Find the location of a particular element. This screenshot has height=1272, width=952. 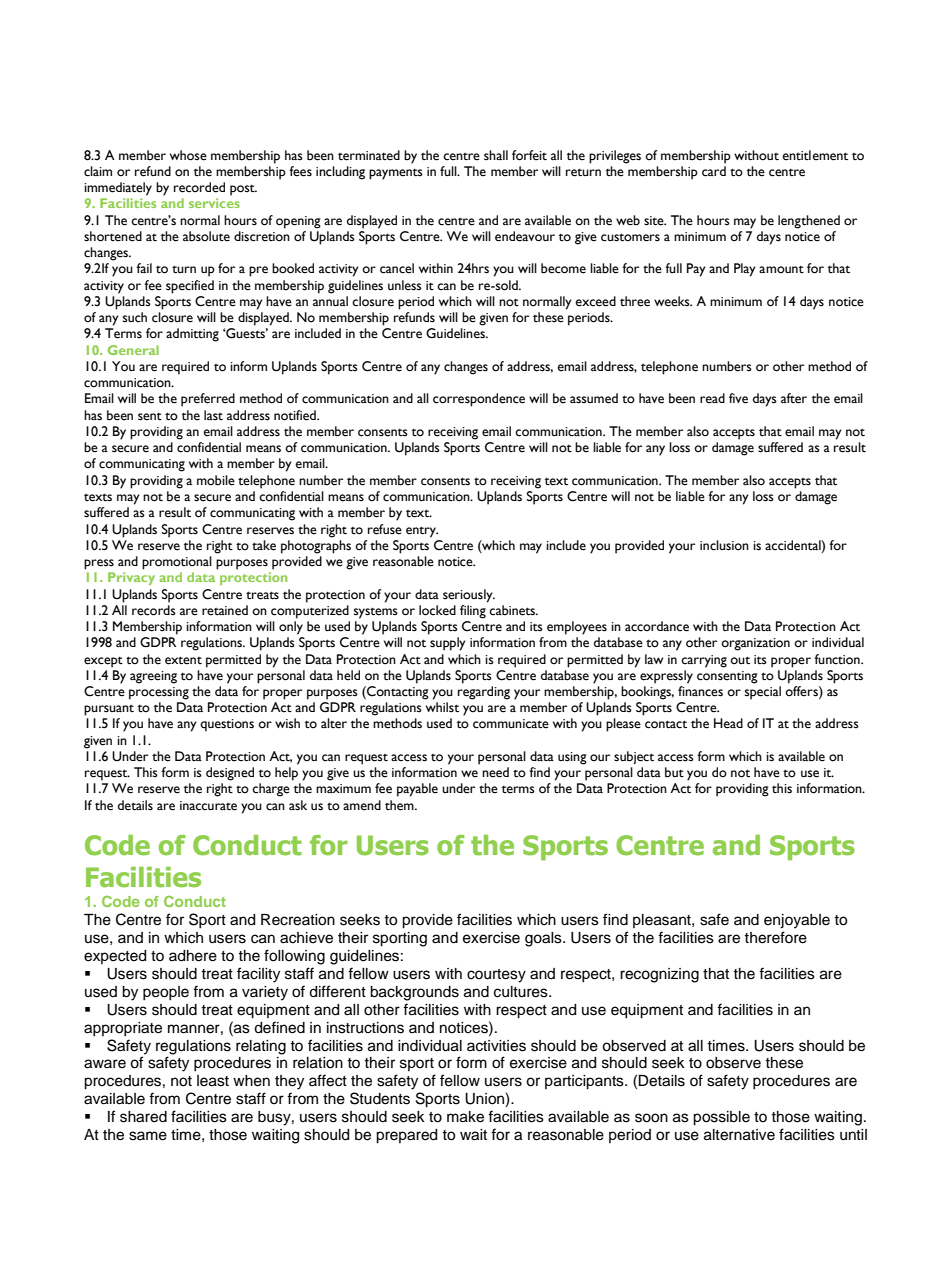

shall is located at coordinates (496, 155).
